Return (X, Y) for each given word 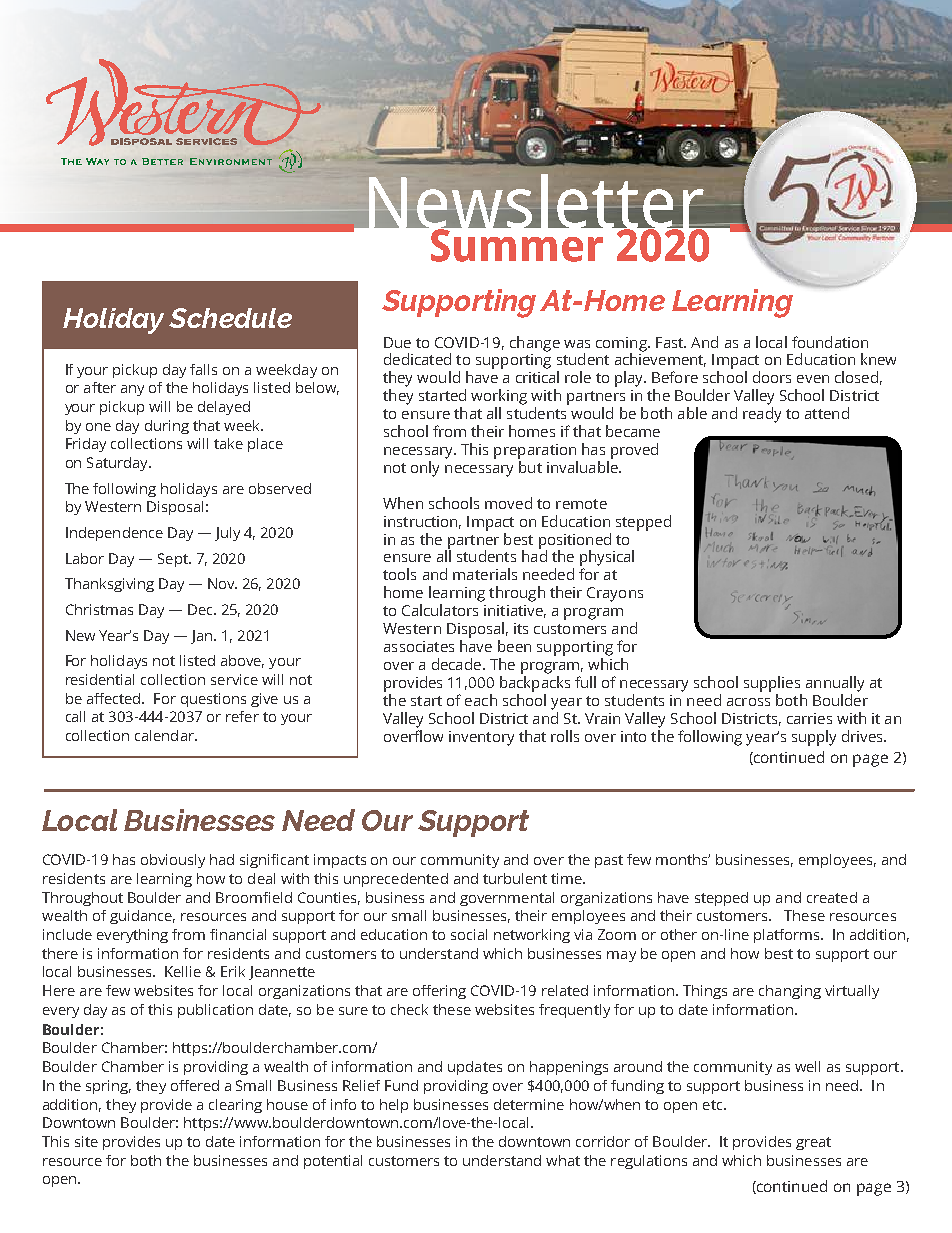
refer (242, 716)
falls (203, 369)
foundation (830, 342)
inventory (481, 738)
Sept (174, 560)
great (813, 1143)
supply (814, 738)
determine (529, 1104)
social (469, 934)
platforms (788, 936)
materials (485, 574)
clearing (235, 1106)
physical (607, 559)
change (535, 344)
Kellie (183, 971)
